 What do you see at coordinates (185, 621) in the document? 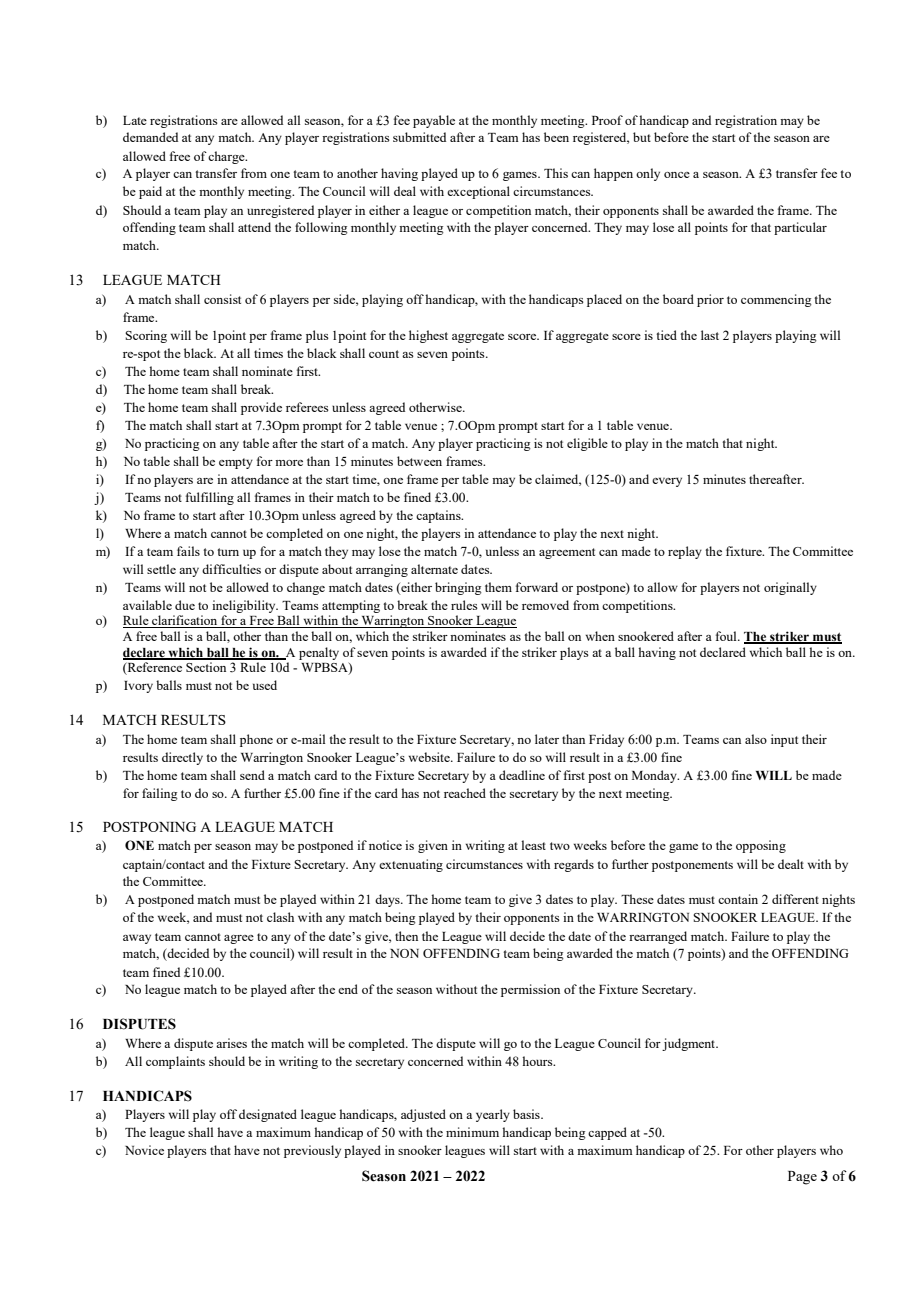
I see `clarification` at bounding box center [185, 621].
